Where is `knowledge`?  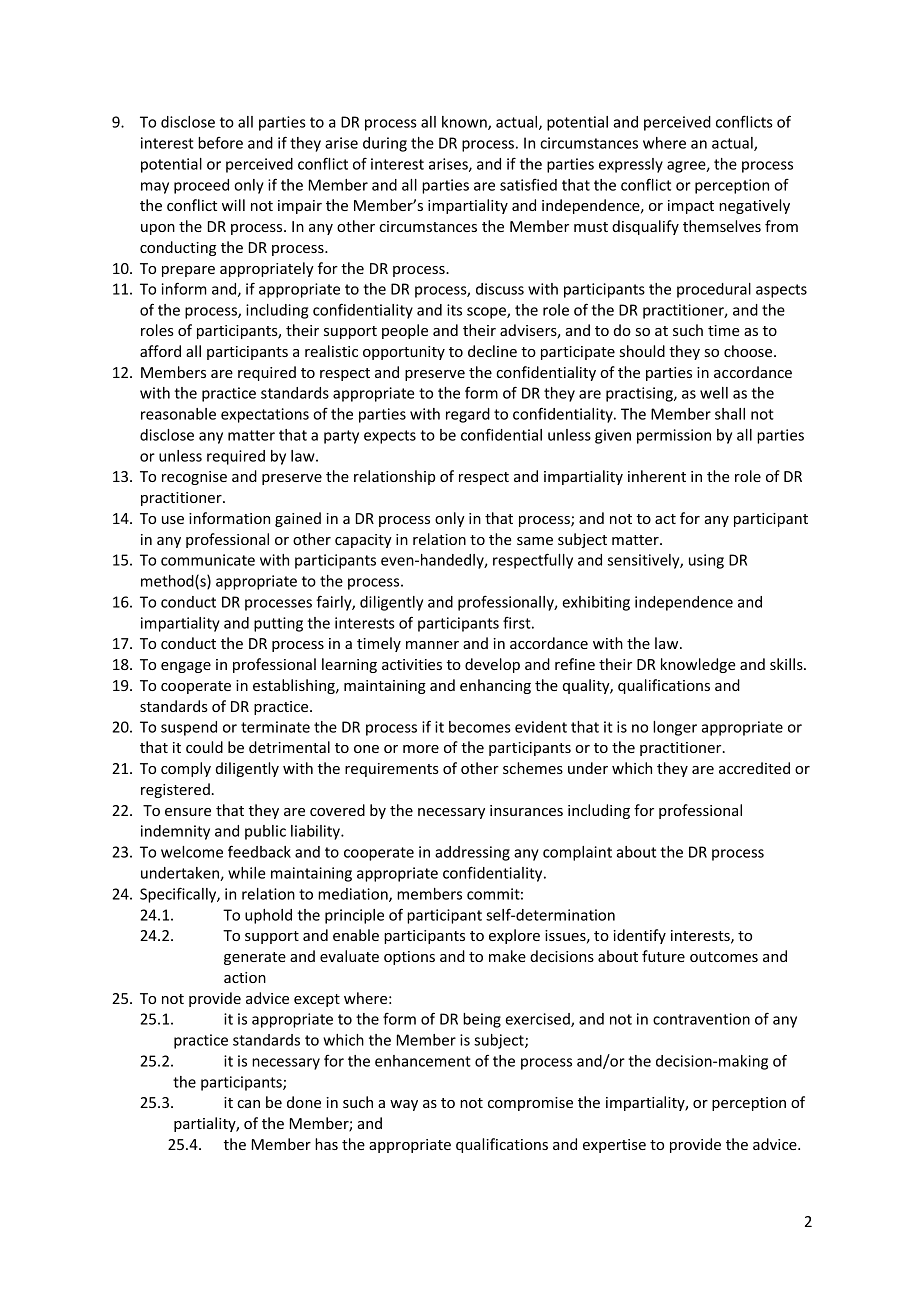
knowledge is located at coordinates (698, 665).
